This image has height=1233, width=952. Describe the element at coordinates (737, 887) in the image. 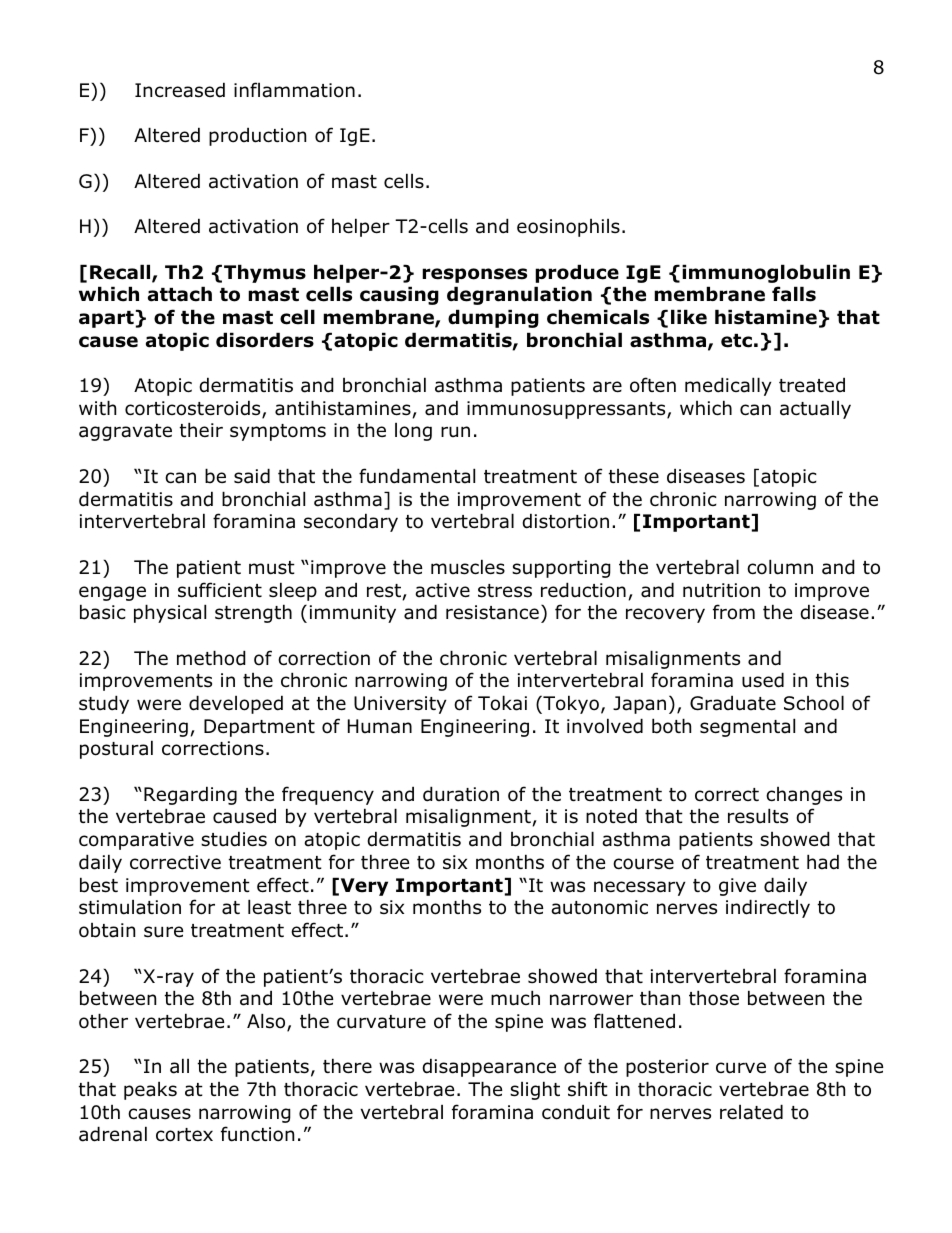

I see `give` at that location.
